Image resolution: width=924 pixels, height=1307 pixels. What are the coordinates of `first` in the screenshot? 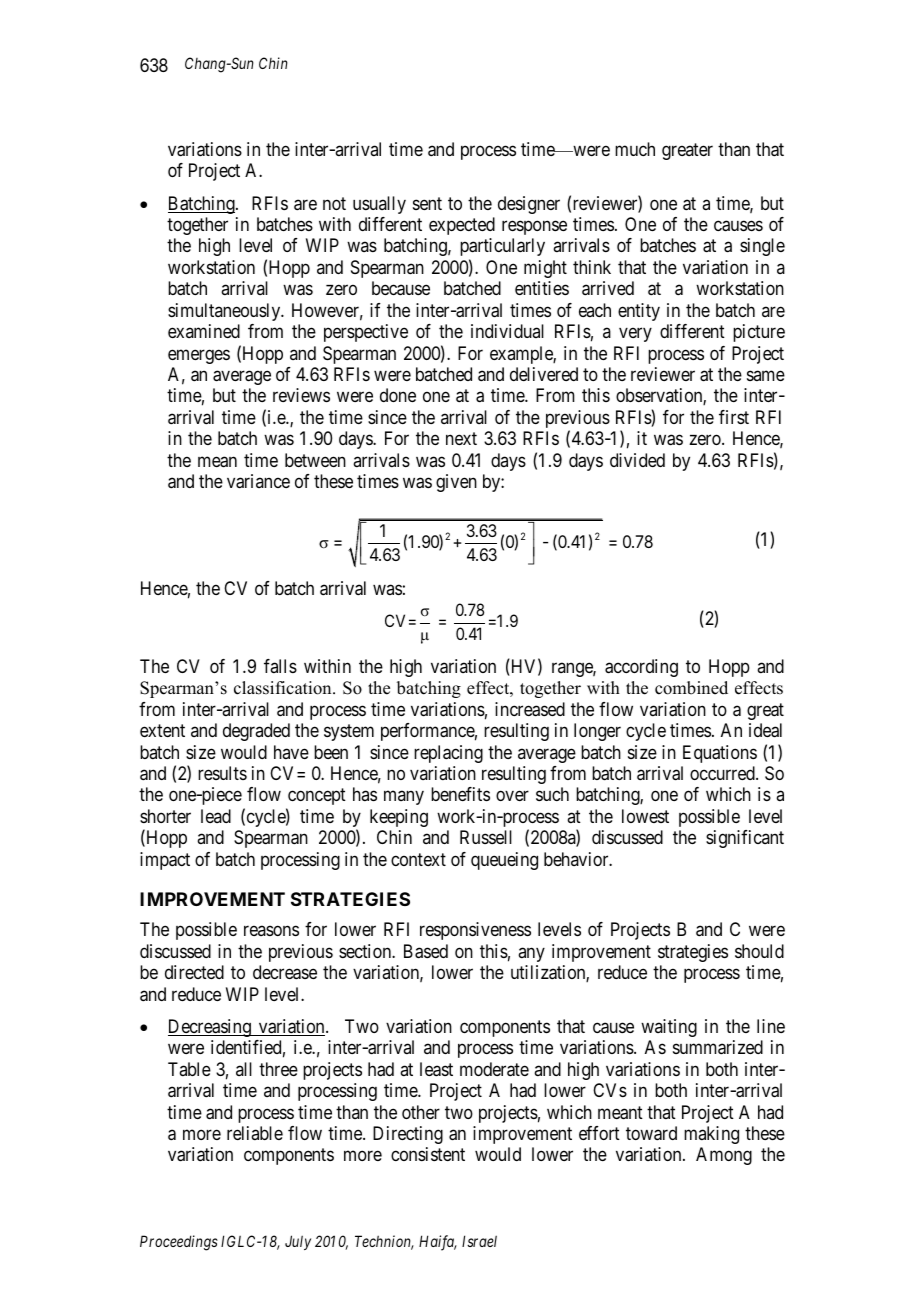 It's located at (734, 417).
